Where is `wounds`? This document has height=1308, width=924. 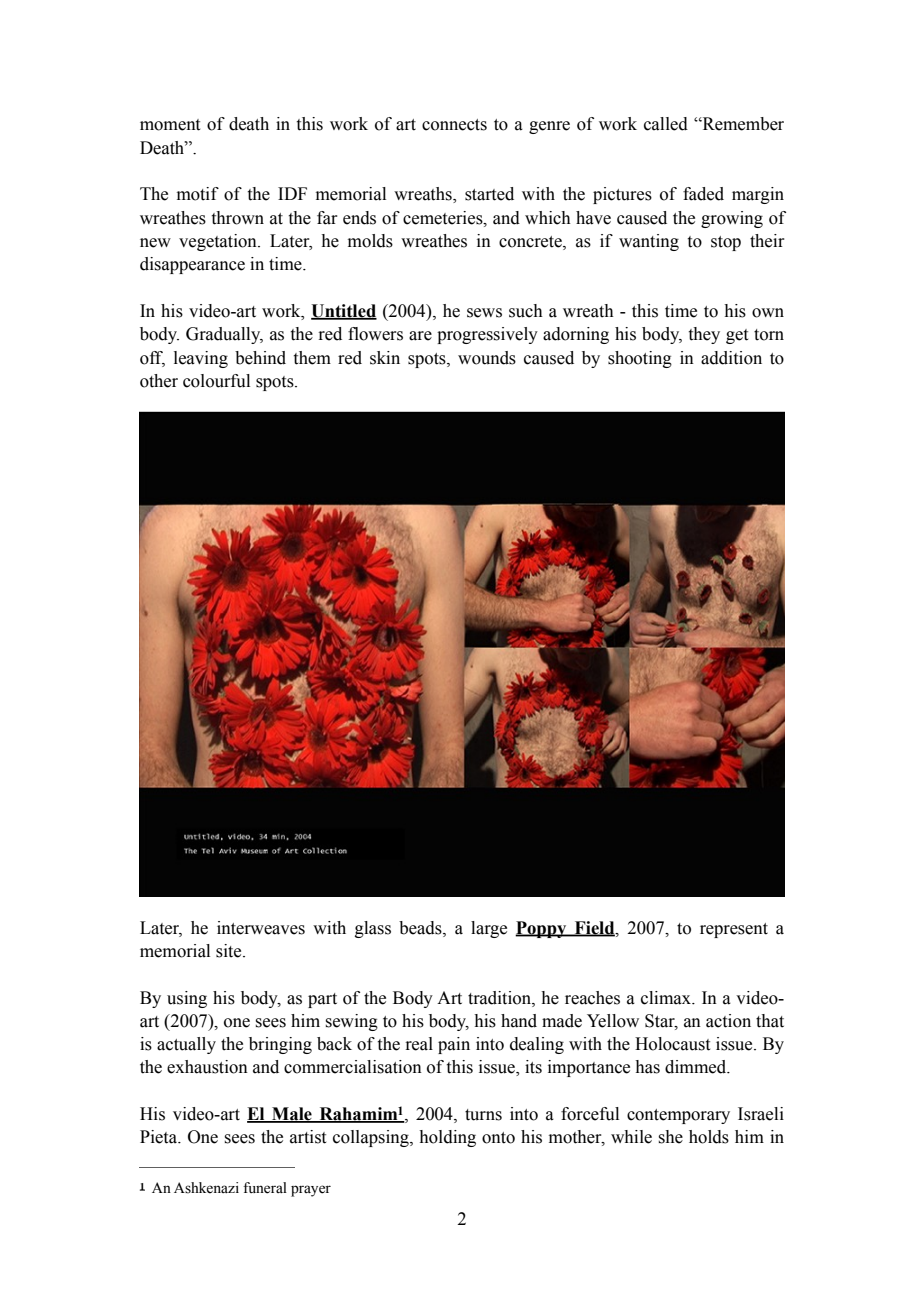
wounds is located at coordinates (487, 358).
